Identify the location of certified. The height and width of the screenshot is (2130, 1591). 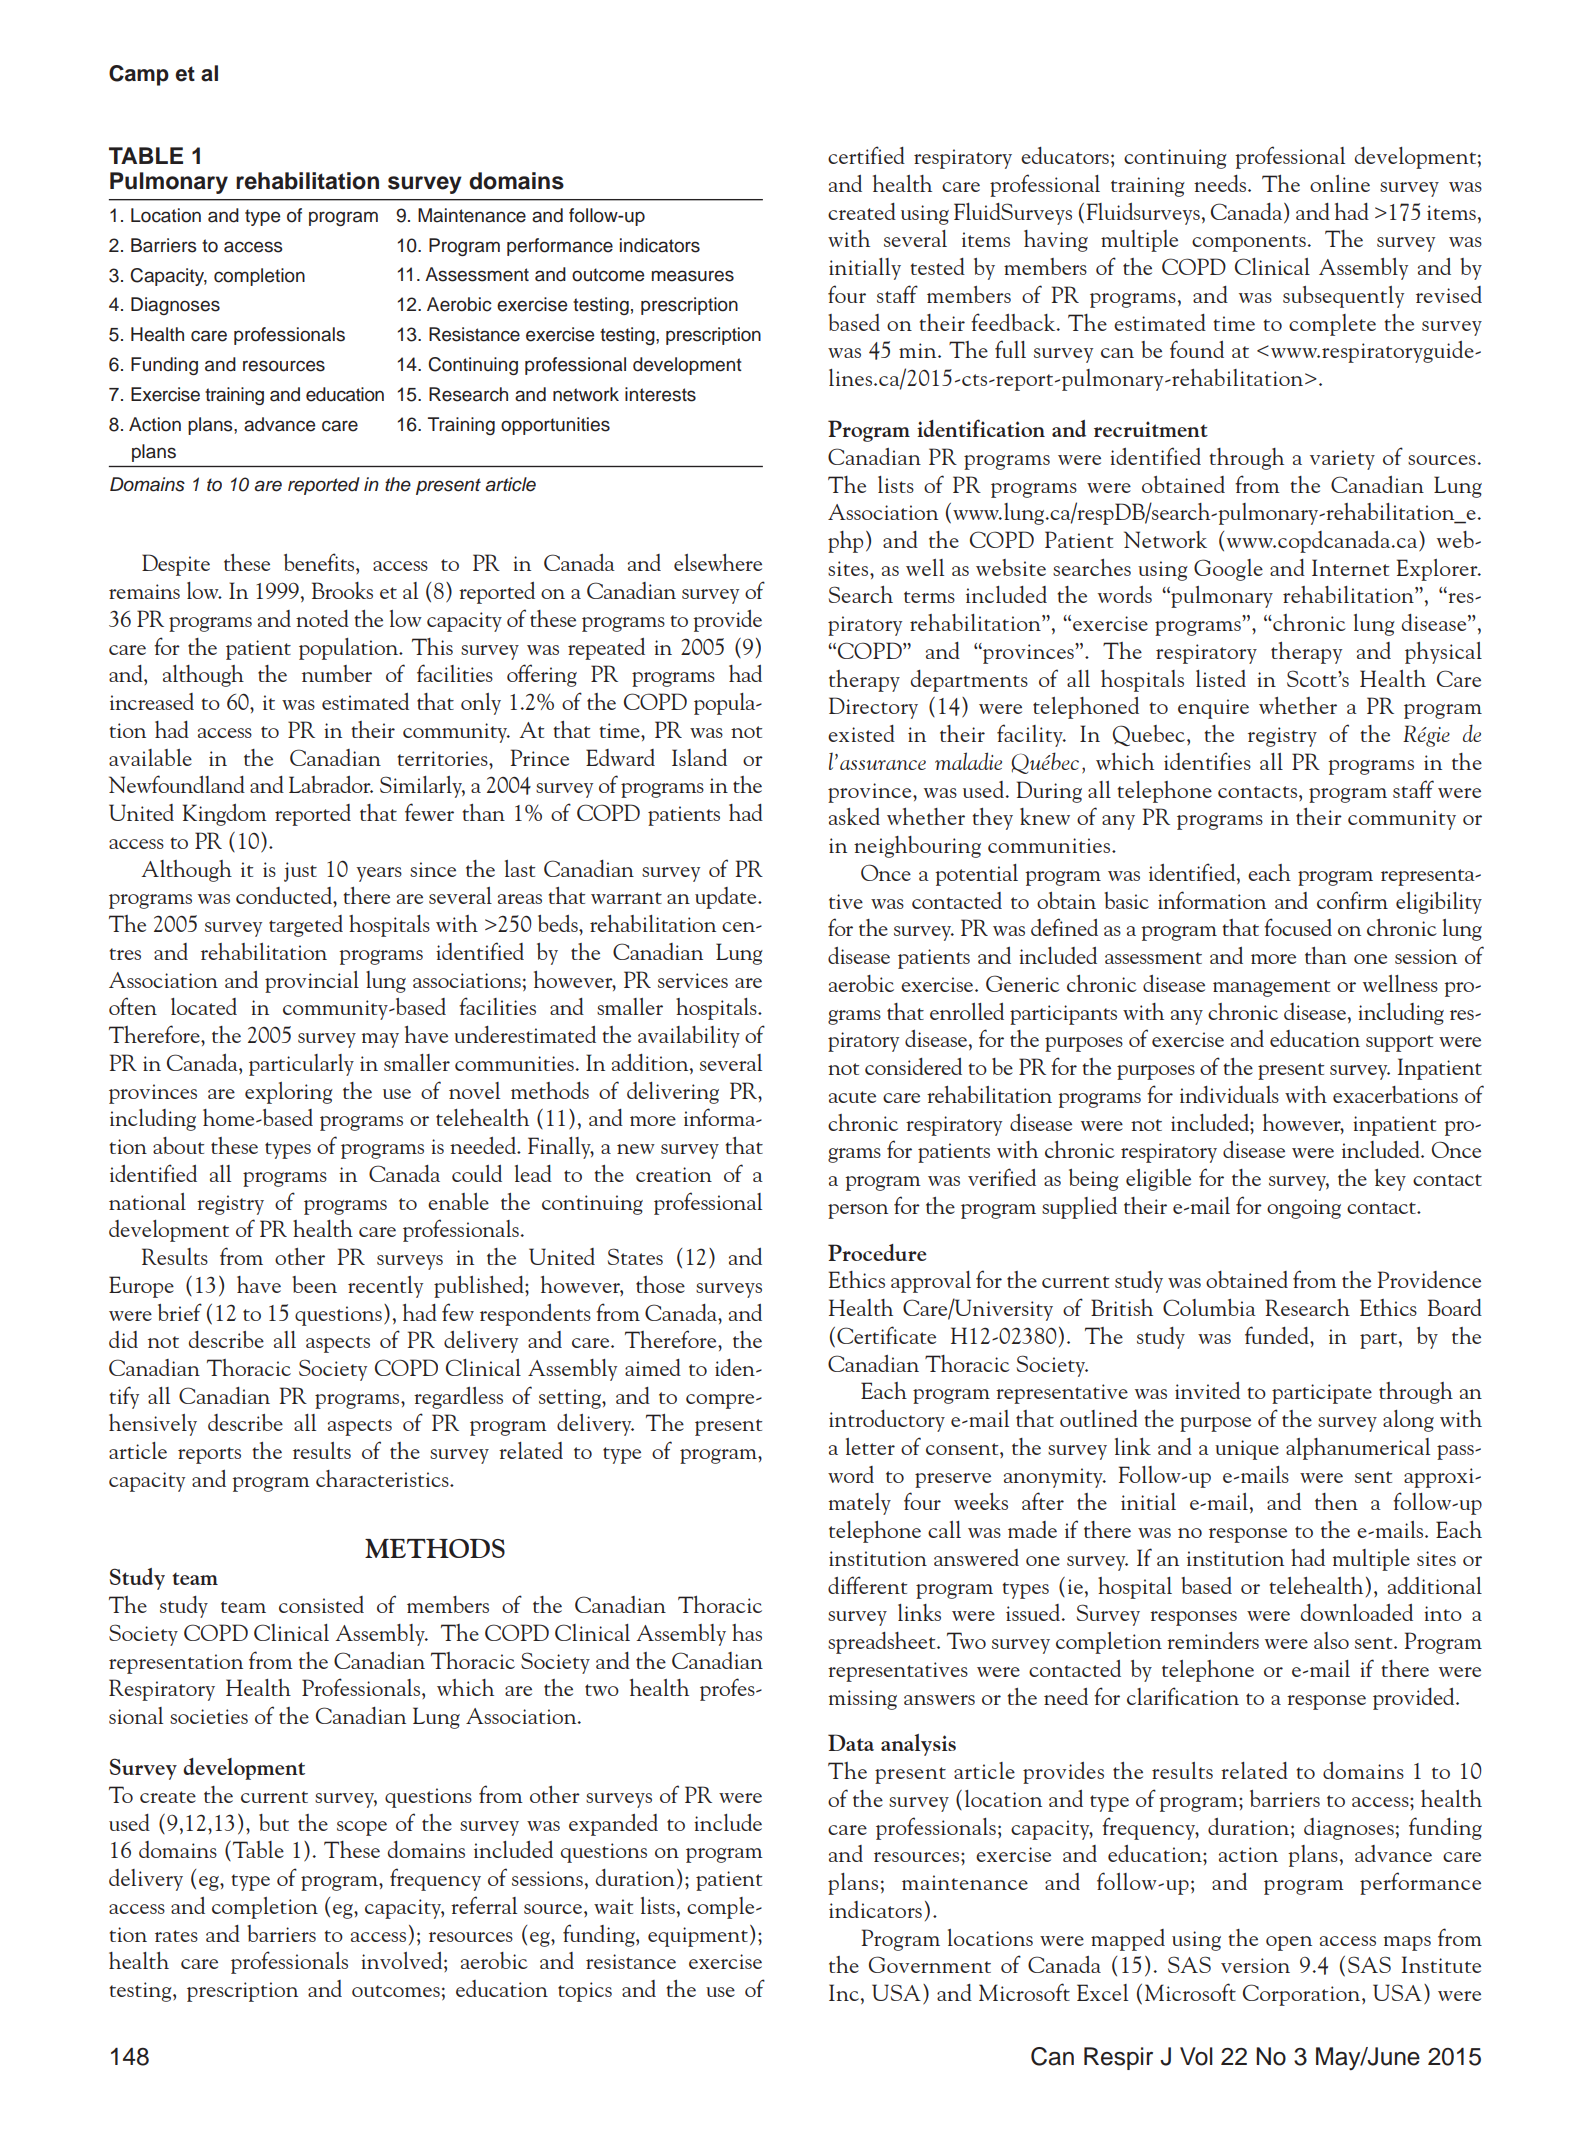
(866, 155).
